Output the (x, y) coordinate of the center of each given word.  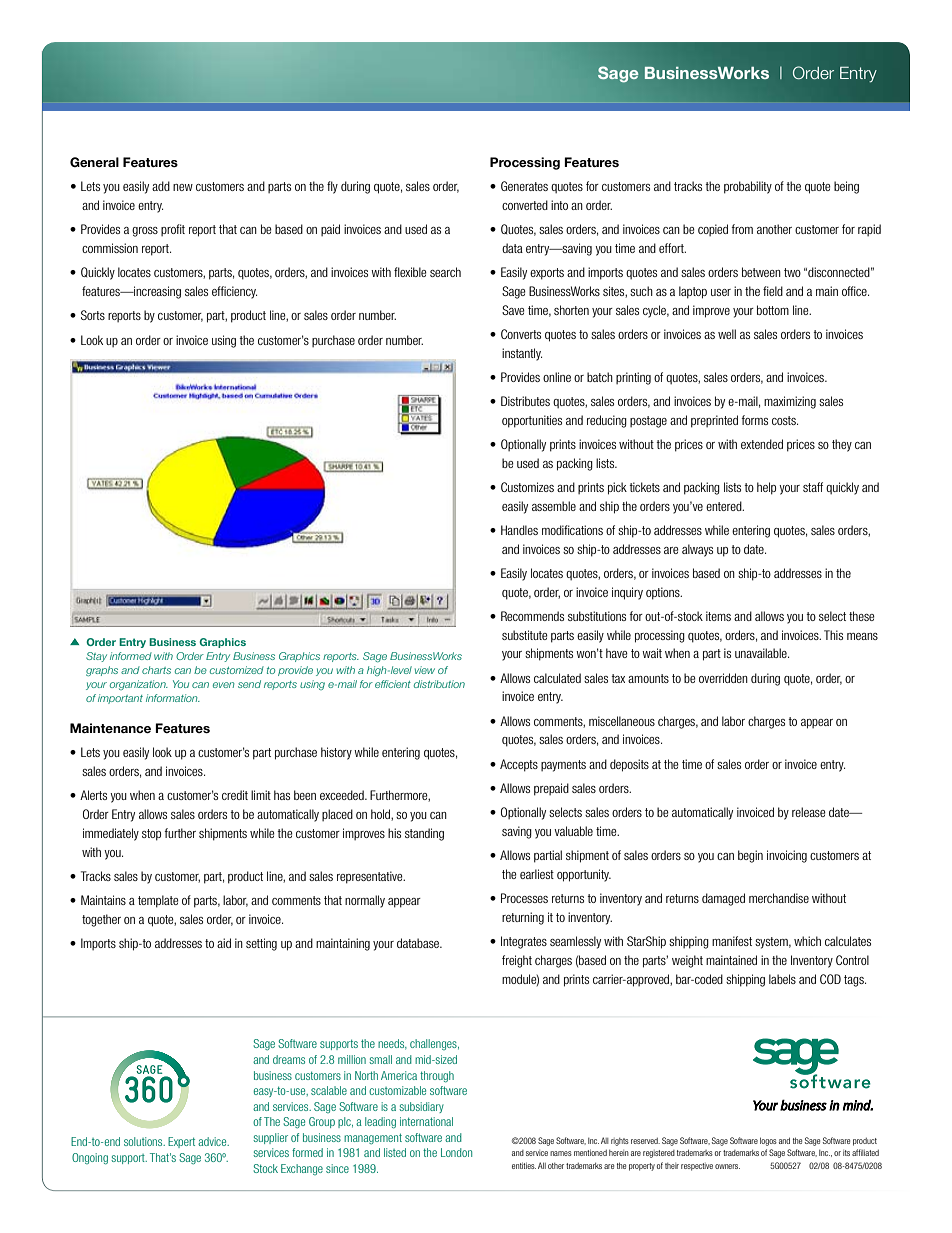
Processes (524, 898)
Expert (181, 1142)
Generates (524, 186)
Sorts (93, 315)
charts (156, 670)
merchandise (779, 898)
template (158, 901)
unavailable (762, 653)
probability (748, 187)
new (183, 187)
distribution (439, 684)
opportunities (532, 421)
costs (785, 420)
